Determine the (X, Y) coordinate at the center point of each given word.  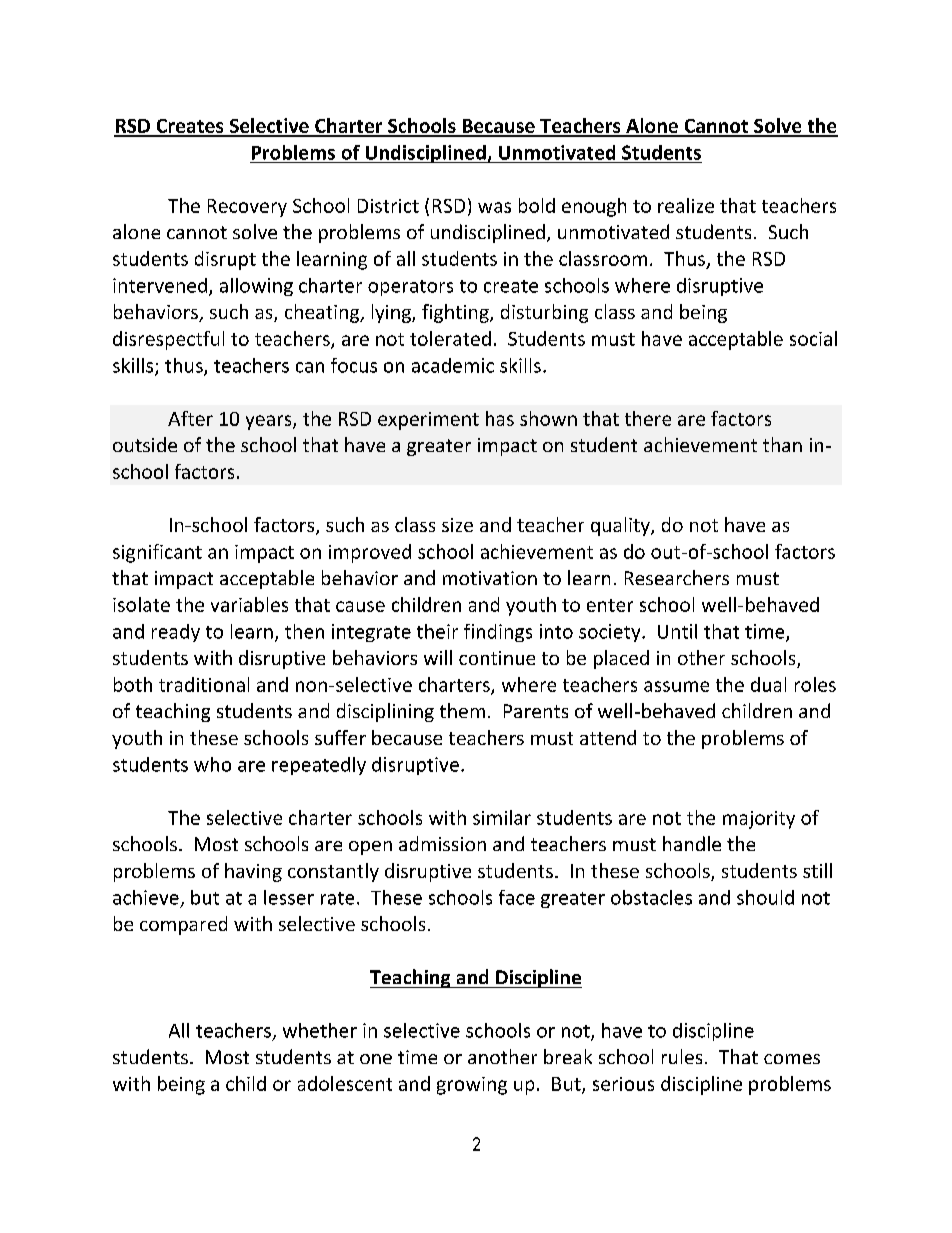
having (253, 872)
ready (176, 633)
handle (692, 843)
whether (320, 1030)
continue (497, 658)
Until (677, 631)
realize (686, 205)
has (500, 418)
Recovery (247, 208)
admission (442, 843)
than (782, 444)
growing (472, 1086)
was (494, 207)
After (190, 418)
